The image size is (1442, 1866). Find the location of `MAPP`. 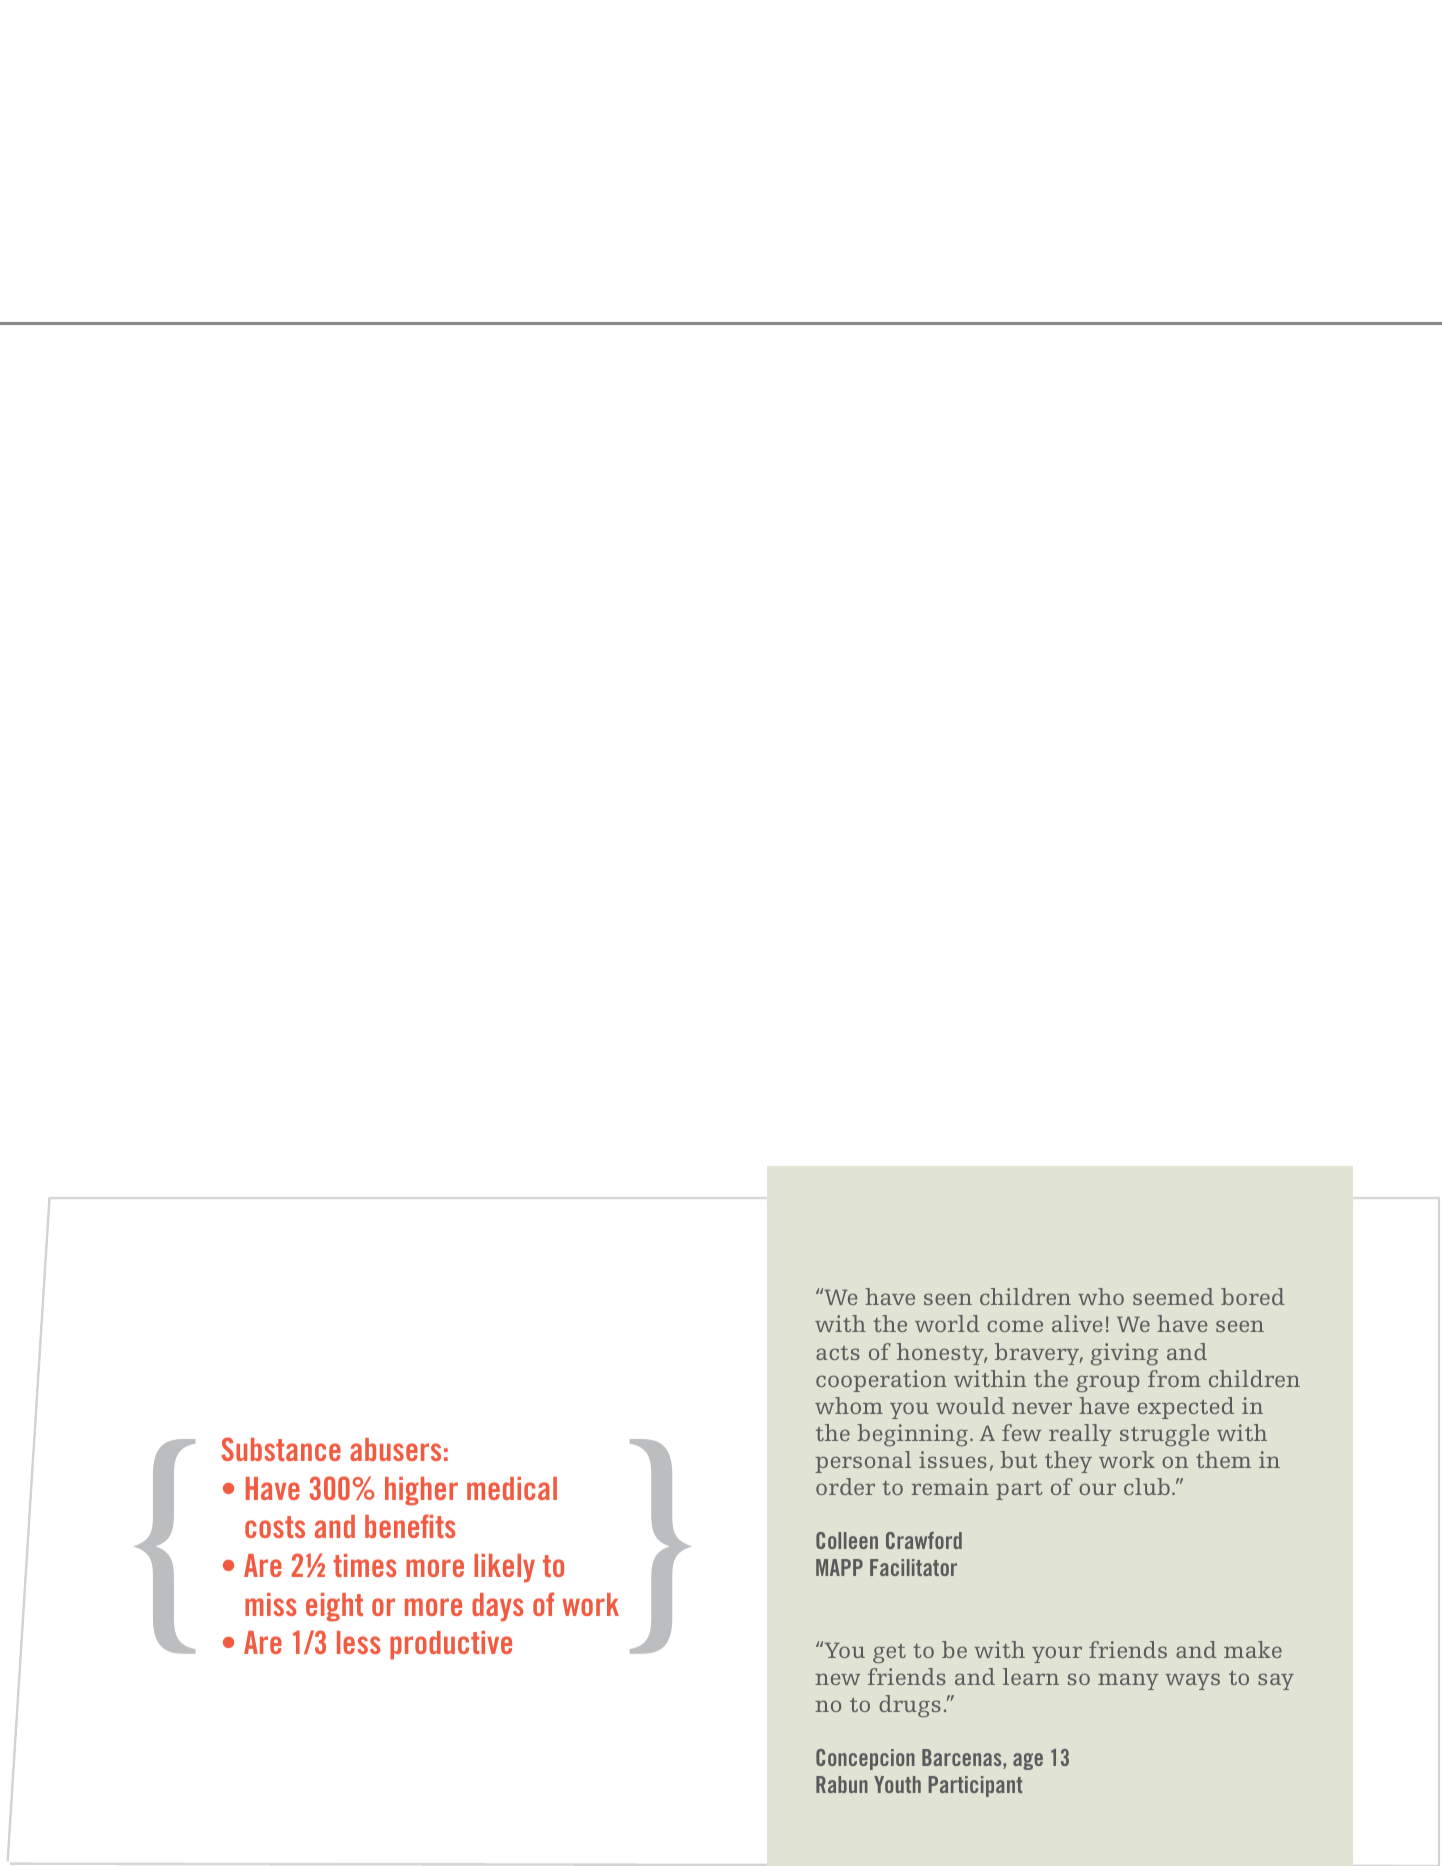

MAPP is located at coordinates (839, 1567).
